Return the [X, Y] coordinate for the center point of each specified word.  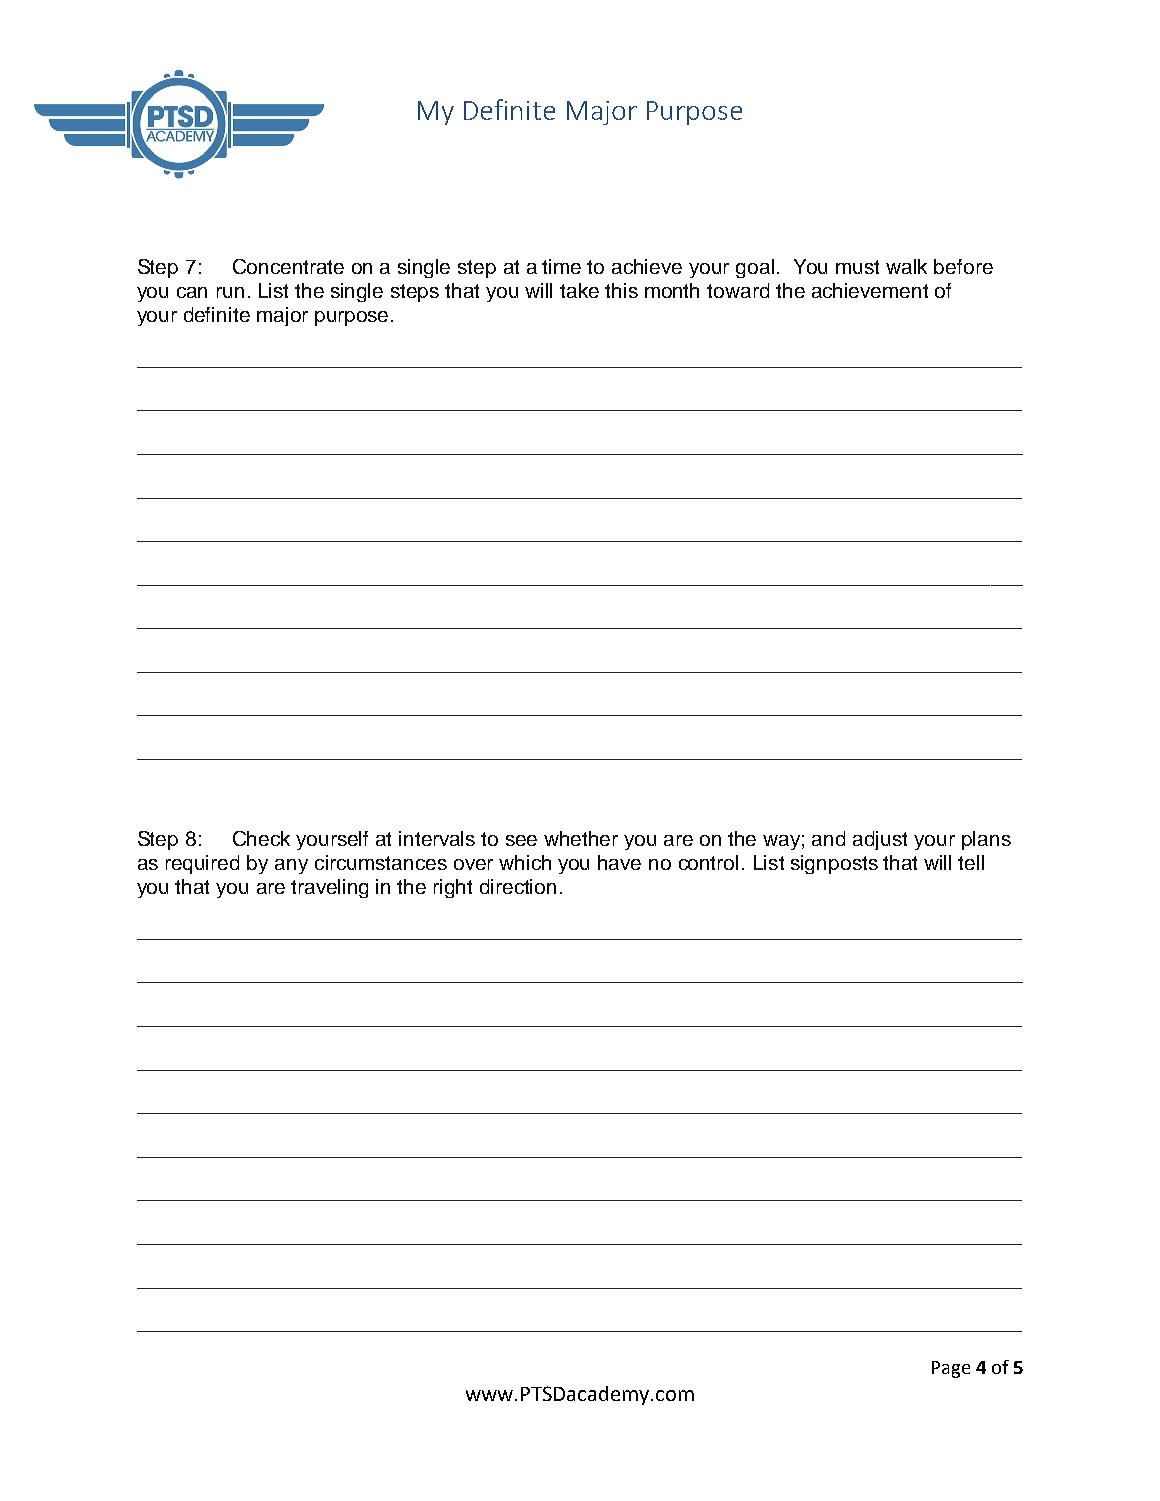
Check [261, 838]
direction [518, 886]
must [857, 267]
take [579, 290]
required [202, 864]
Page [951, 1369]
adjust [880, 840]
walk [906, 266]
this [621, 290]
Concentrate [288, 266]
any [291, 866]
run [230, 292]
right [453, 888]
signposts [834, 864]
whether [581, 838]
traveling [329, 888]
